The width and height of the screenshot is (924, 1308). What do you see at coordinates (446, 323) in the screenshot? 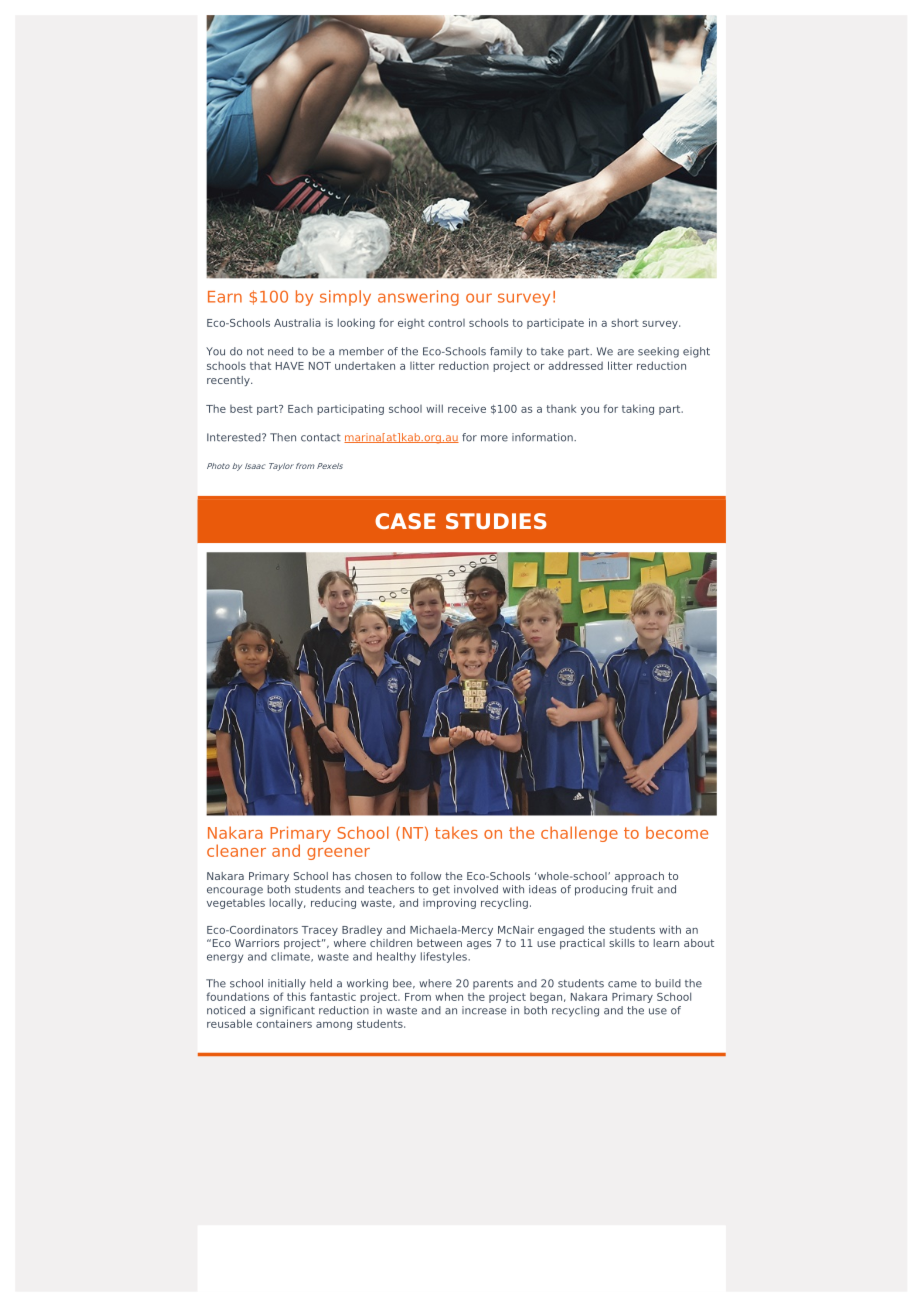
I see `control` at bounding box center [446, 323].
